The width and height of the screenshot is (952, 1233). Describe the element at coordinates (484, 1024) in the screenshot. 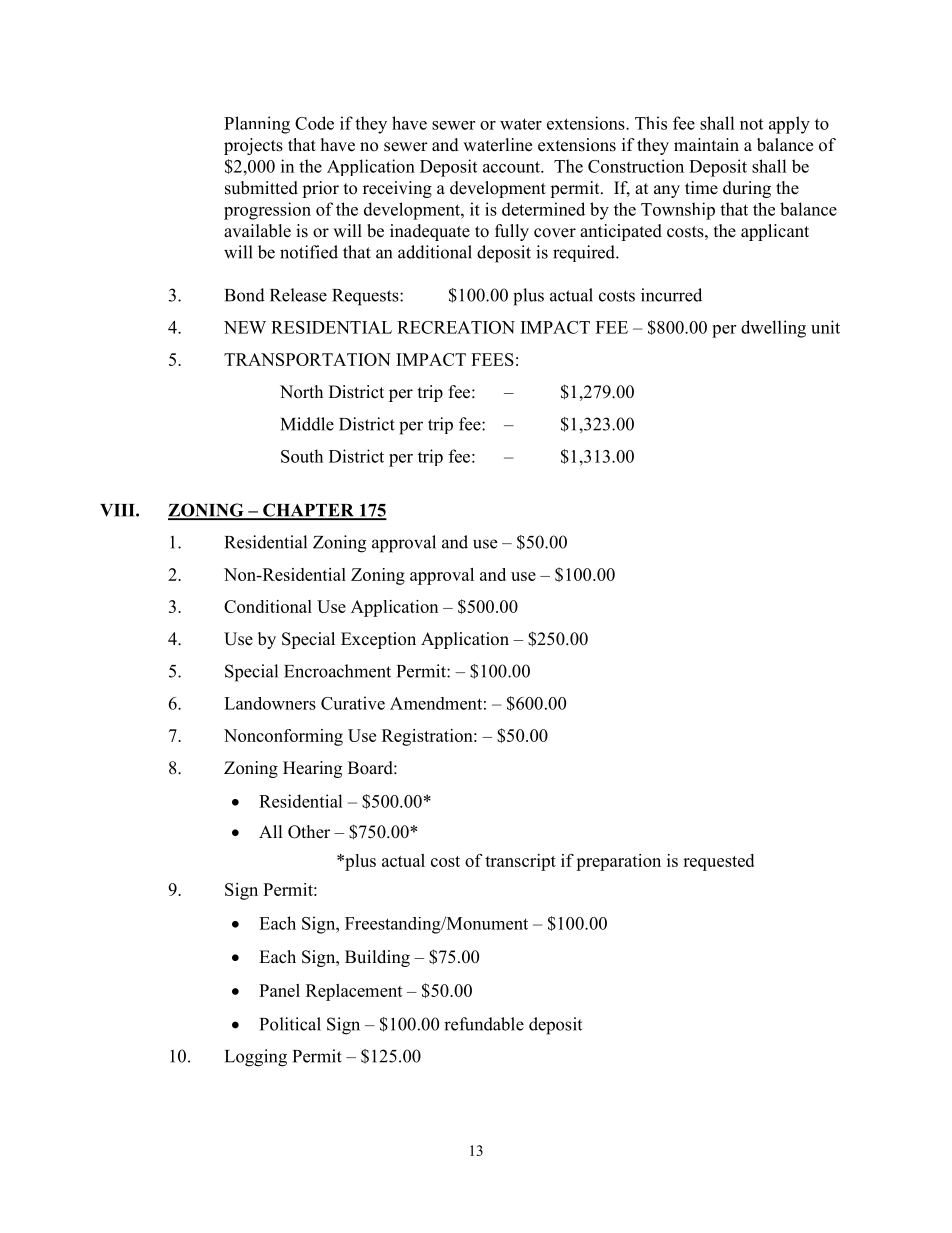

I see `refundable` at that location.
